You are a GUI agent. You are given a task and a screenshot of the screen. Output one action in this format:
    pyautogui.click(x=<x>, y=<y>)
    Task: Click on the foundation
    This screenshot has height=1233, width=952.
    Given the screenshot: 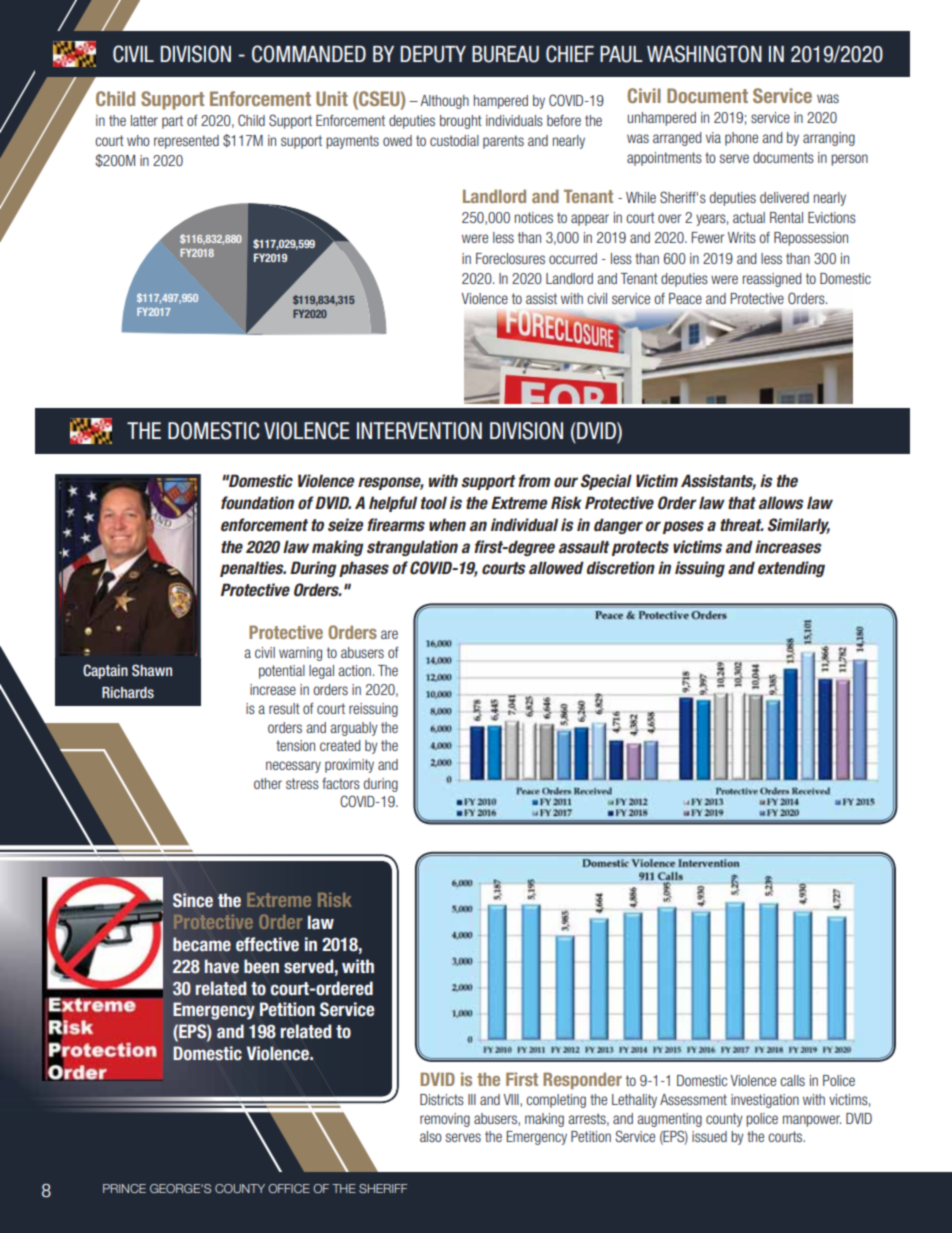 What is the action you would take?
    pyautogui.click(x=257, y=503)
